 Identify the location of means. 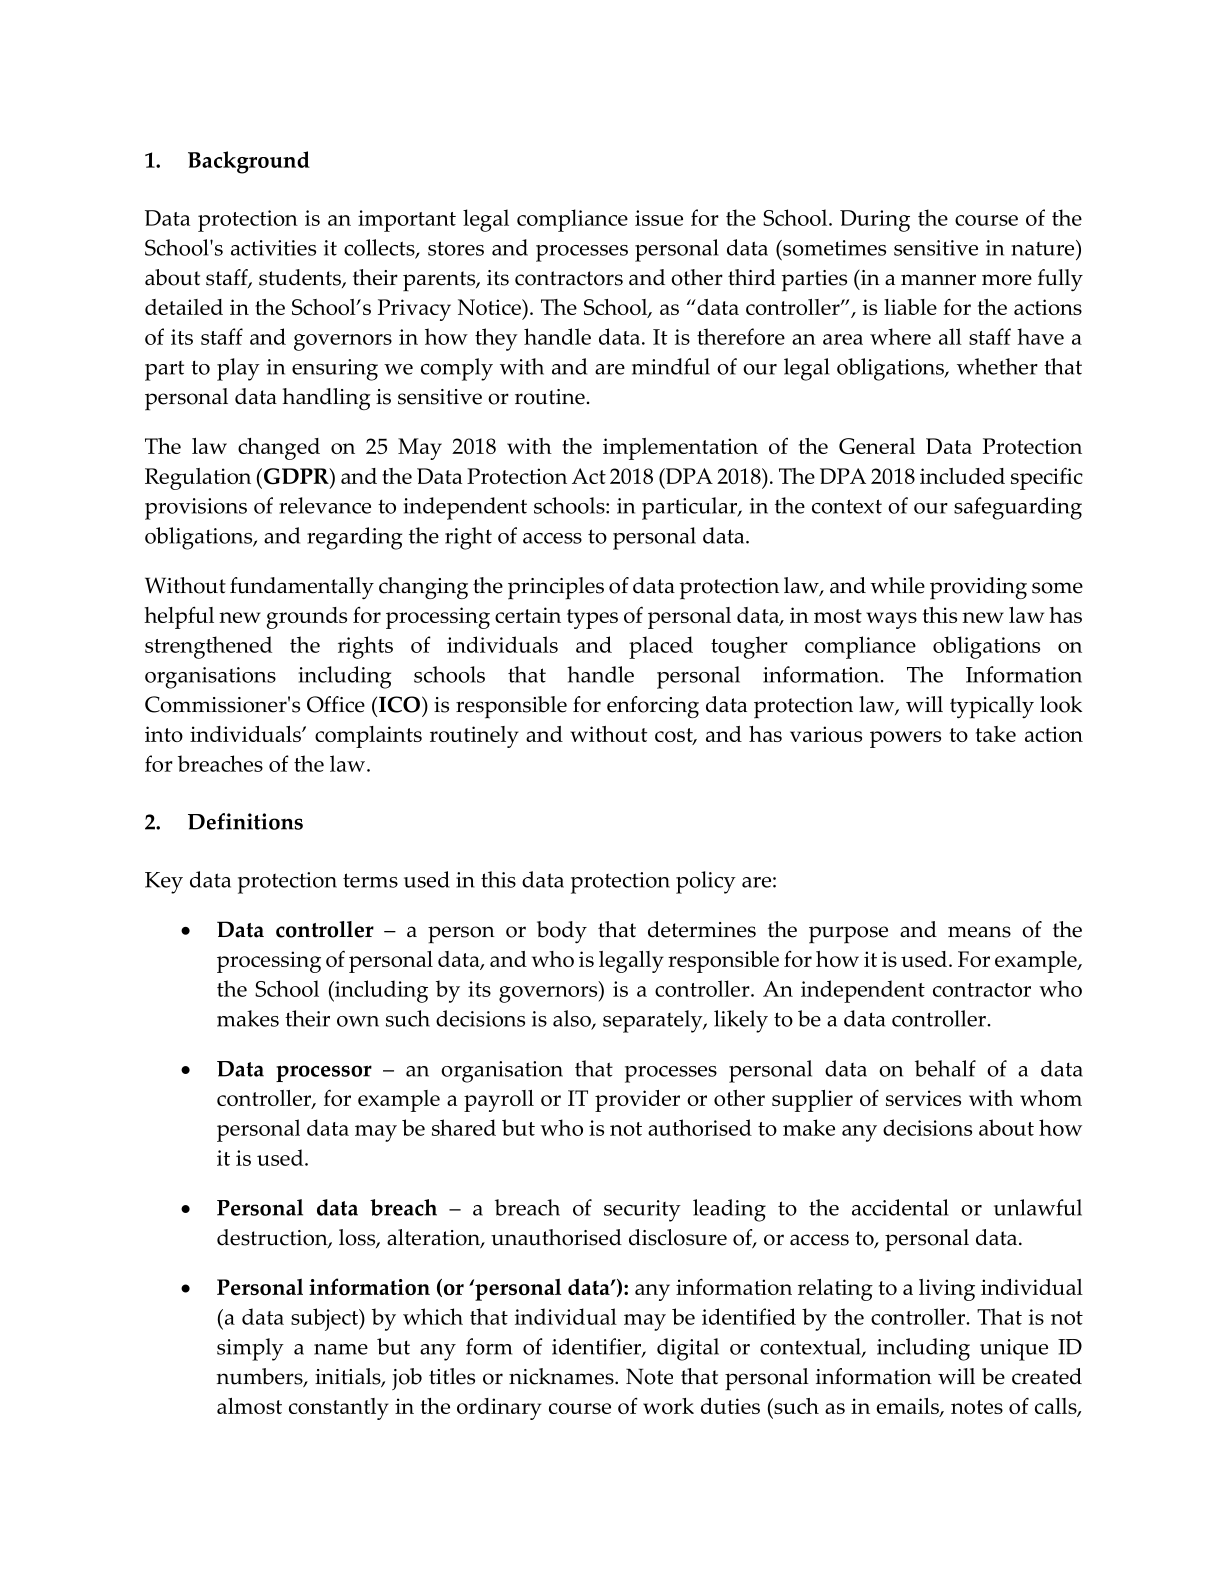
(979, 932).
